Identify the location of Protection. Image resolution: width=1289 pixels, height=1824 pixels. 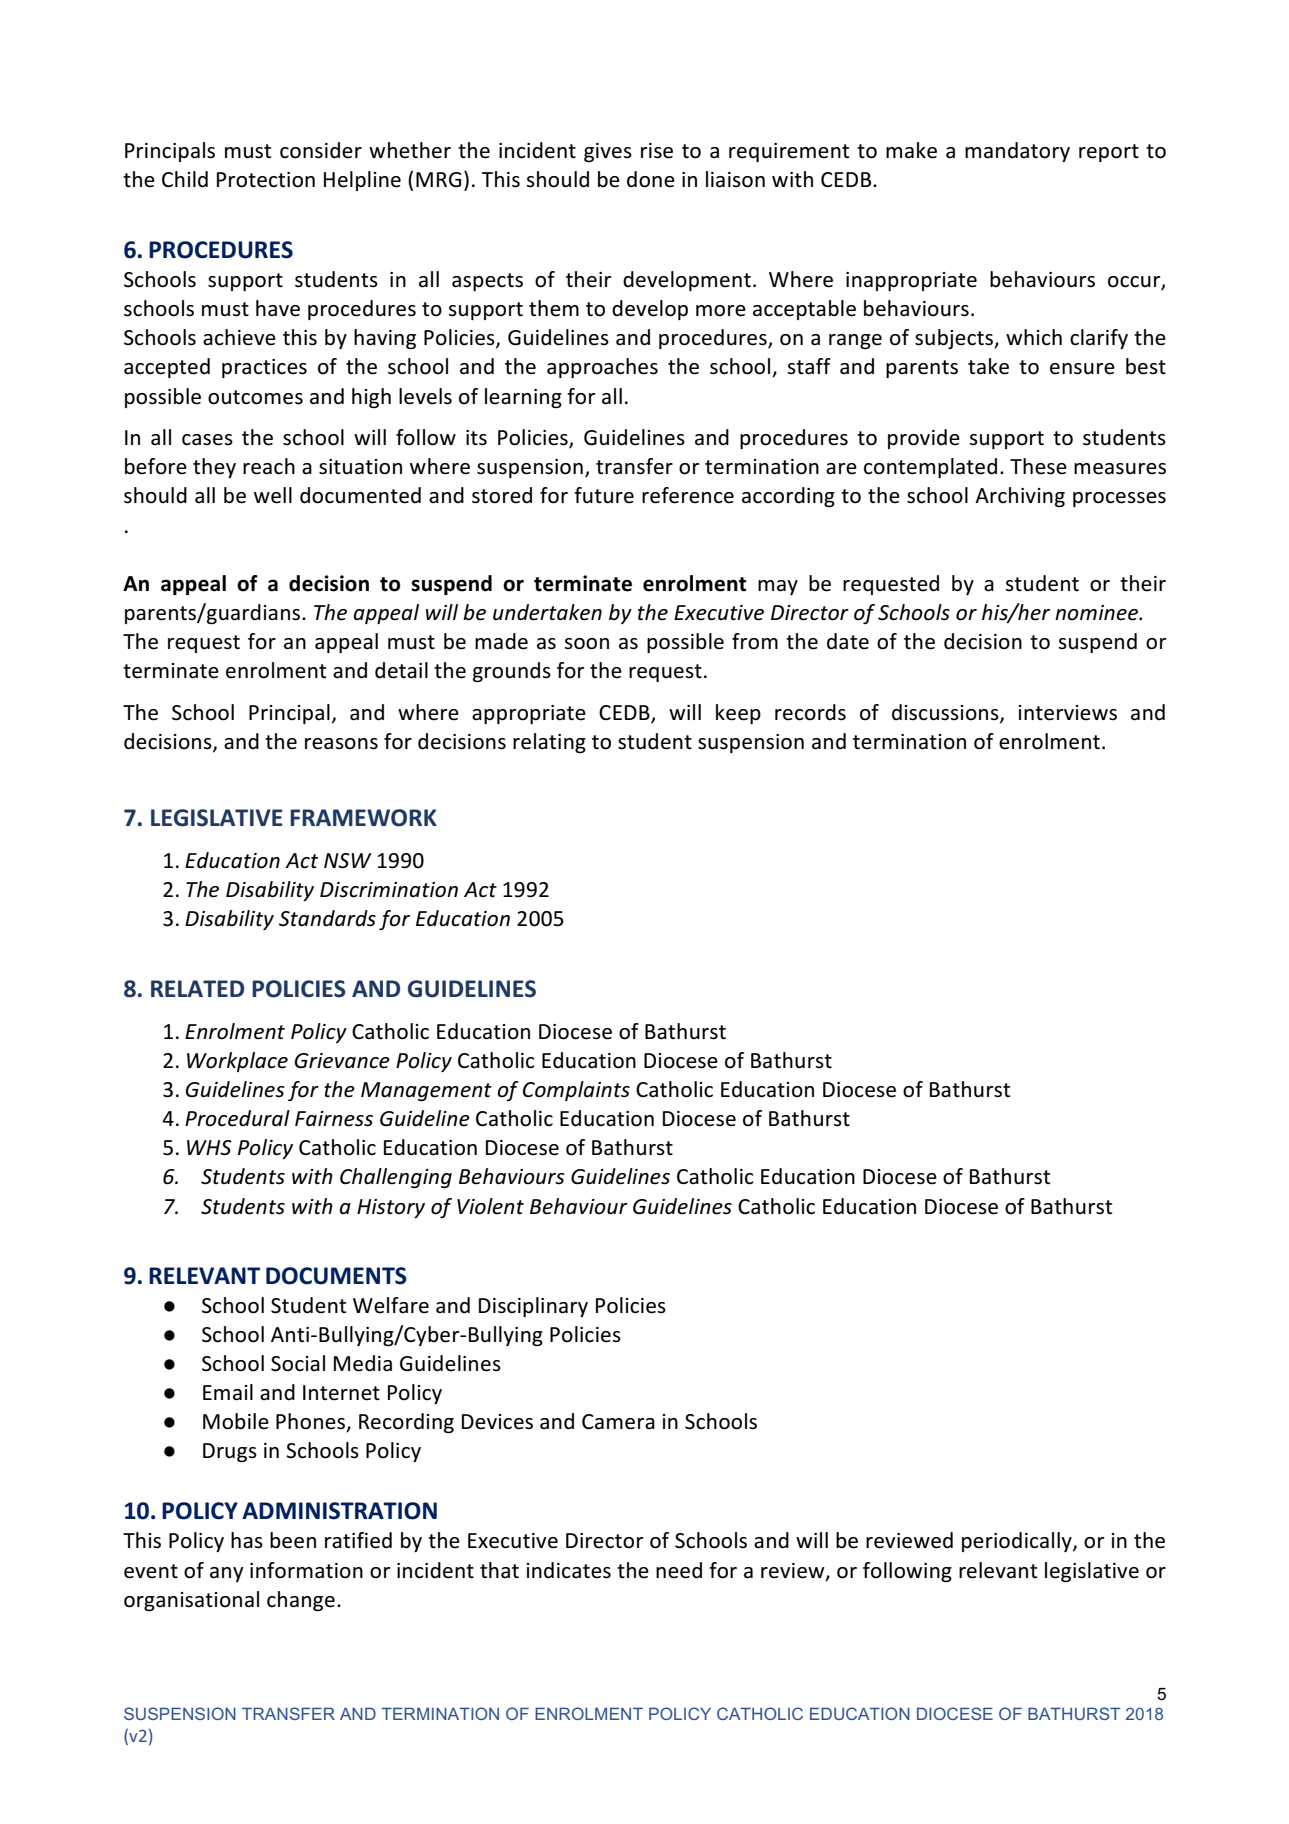
(266, 180).
